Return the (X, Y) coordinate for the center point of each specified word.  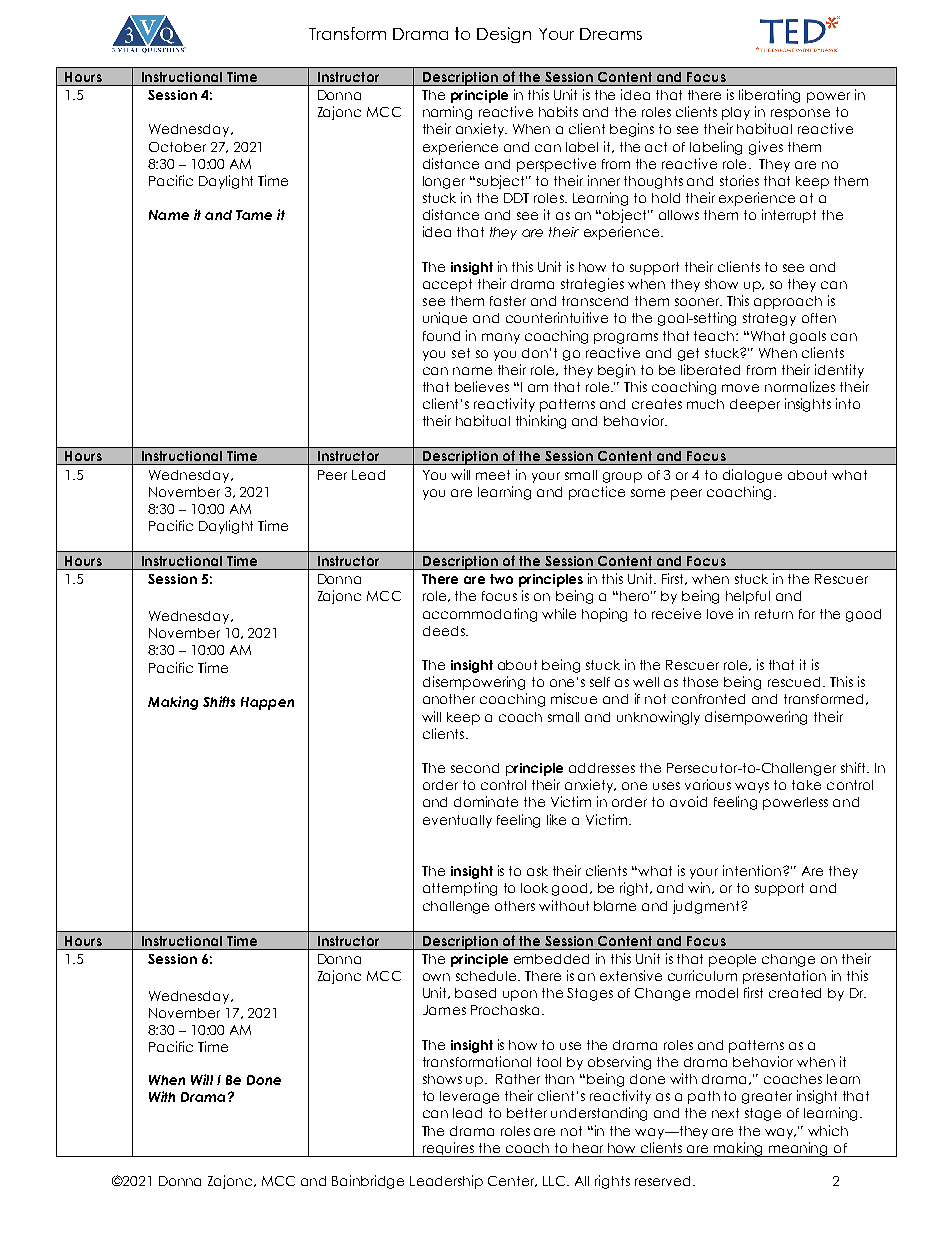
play (736, 113)
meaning (799, 1149)
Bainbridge (368, 1182)
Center (512, 1181)
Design (504, 35)
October (177, 147)
